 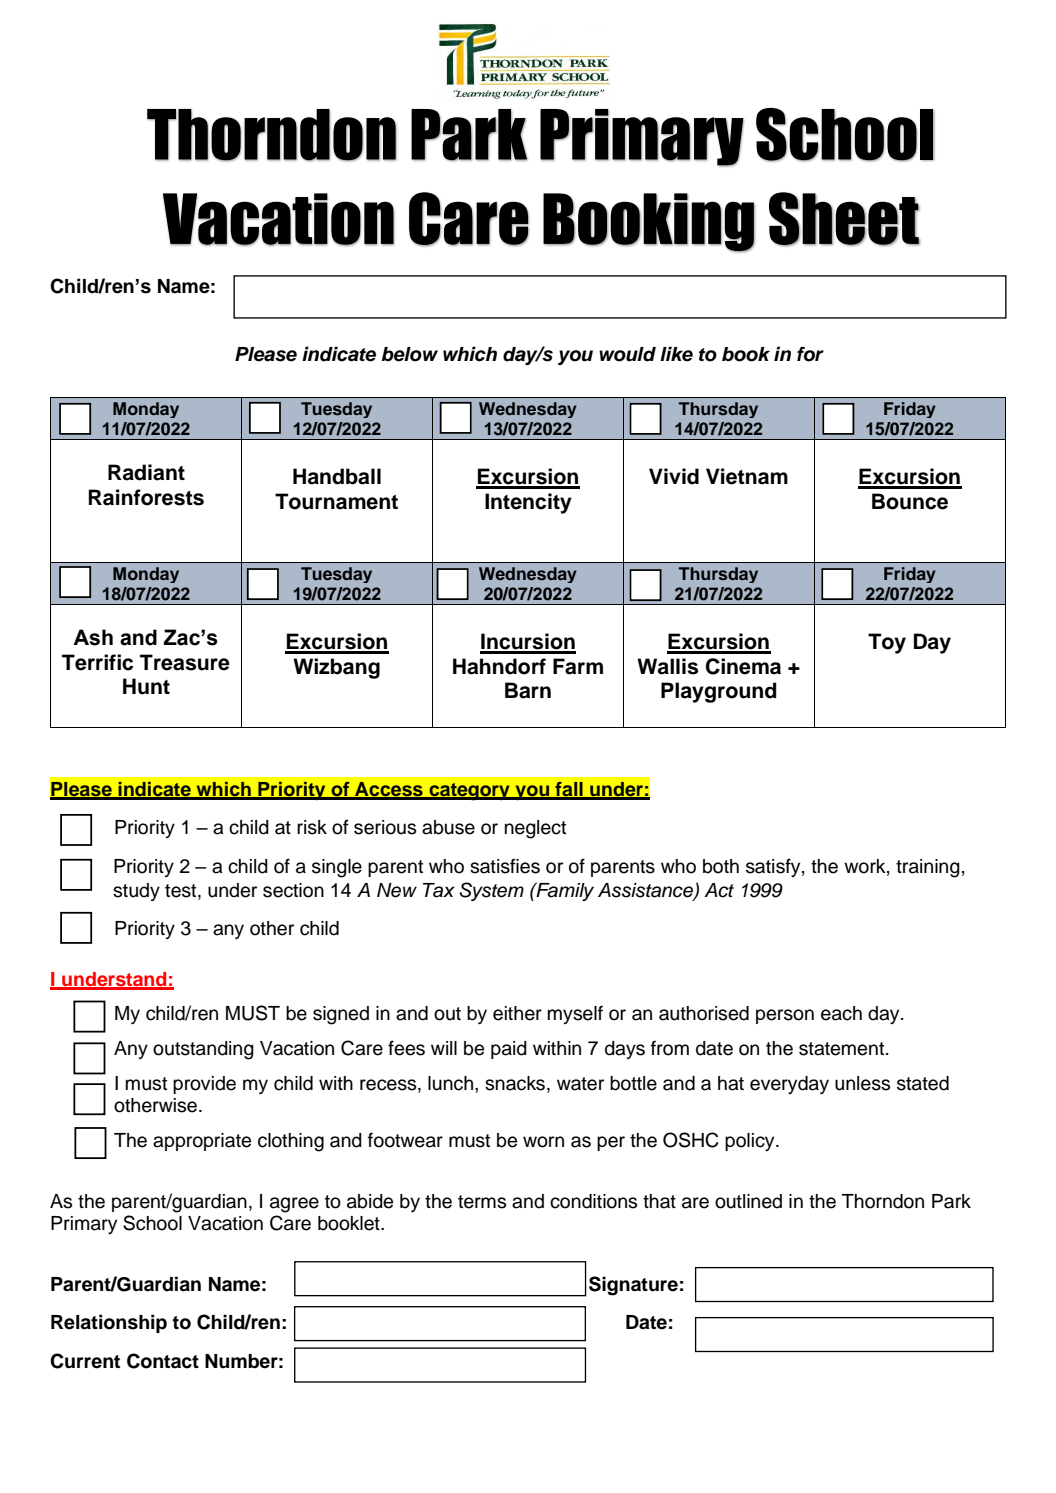 What do you see at coordinates (203, 1050) in the screenshot?
I see `outstanding` at bounding box center [203, 1050].
